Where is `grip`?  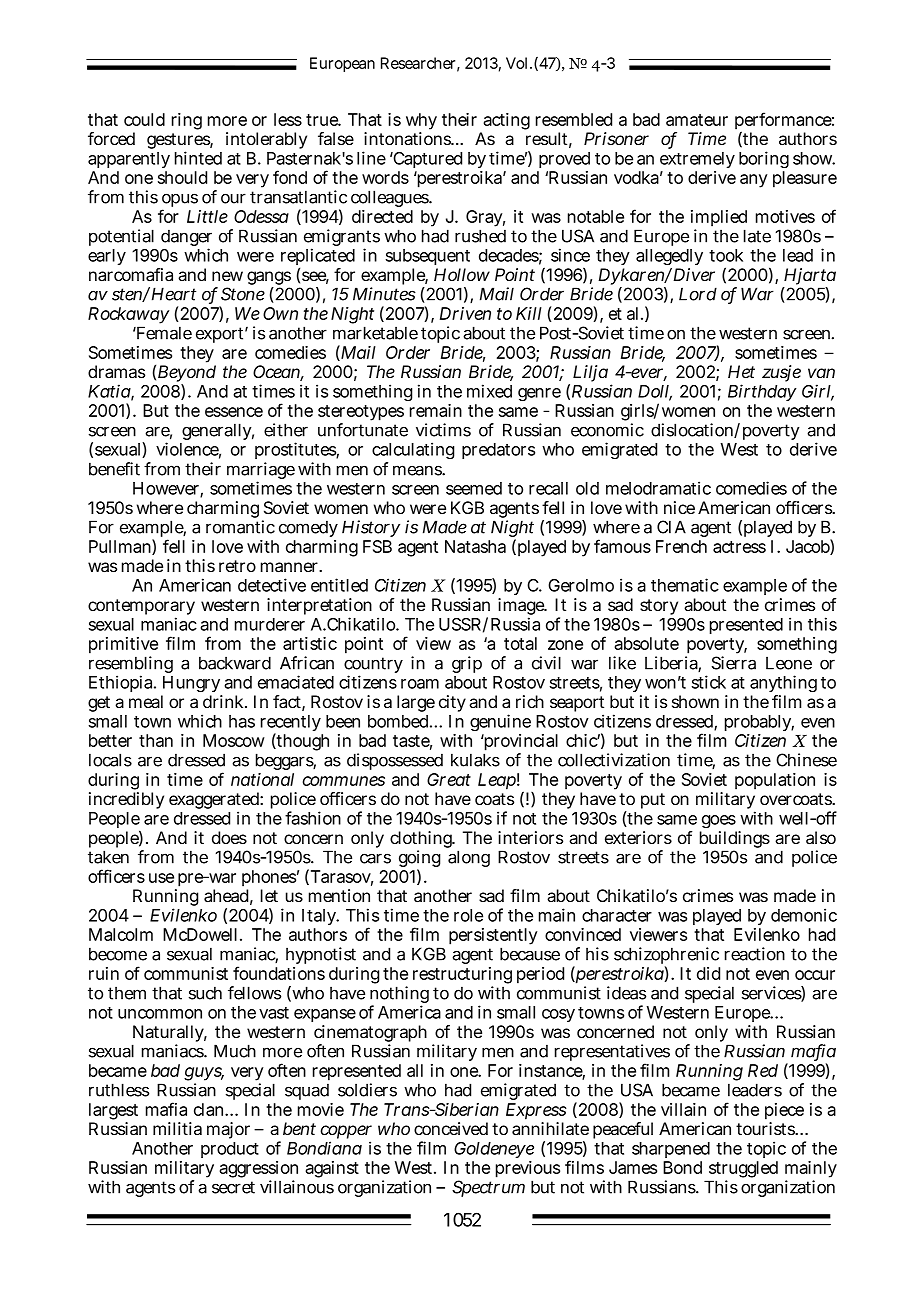 grip is located at coordinates (467, 664).
